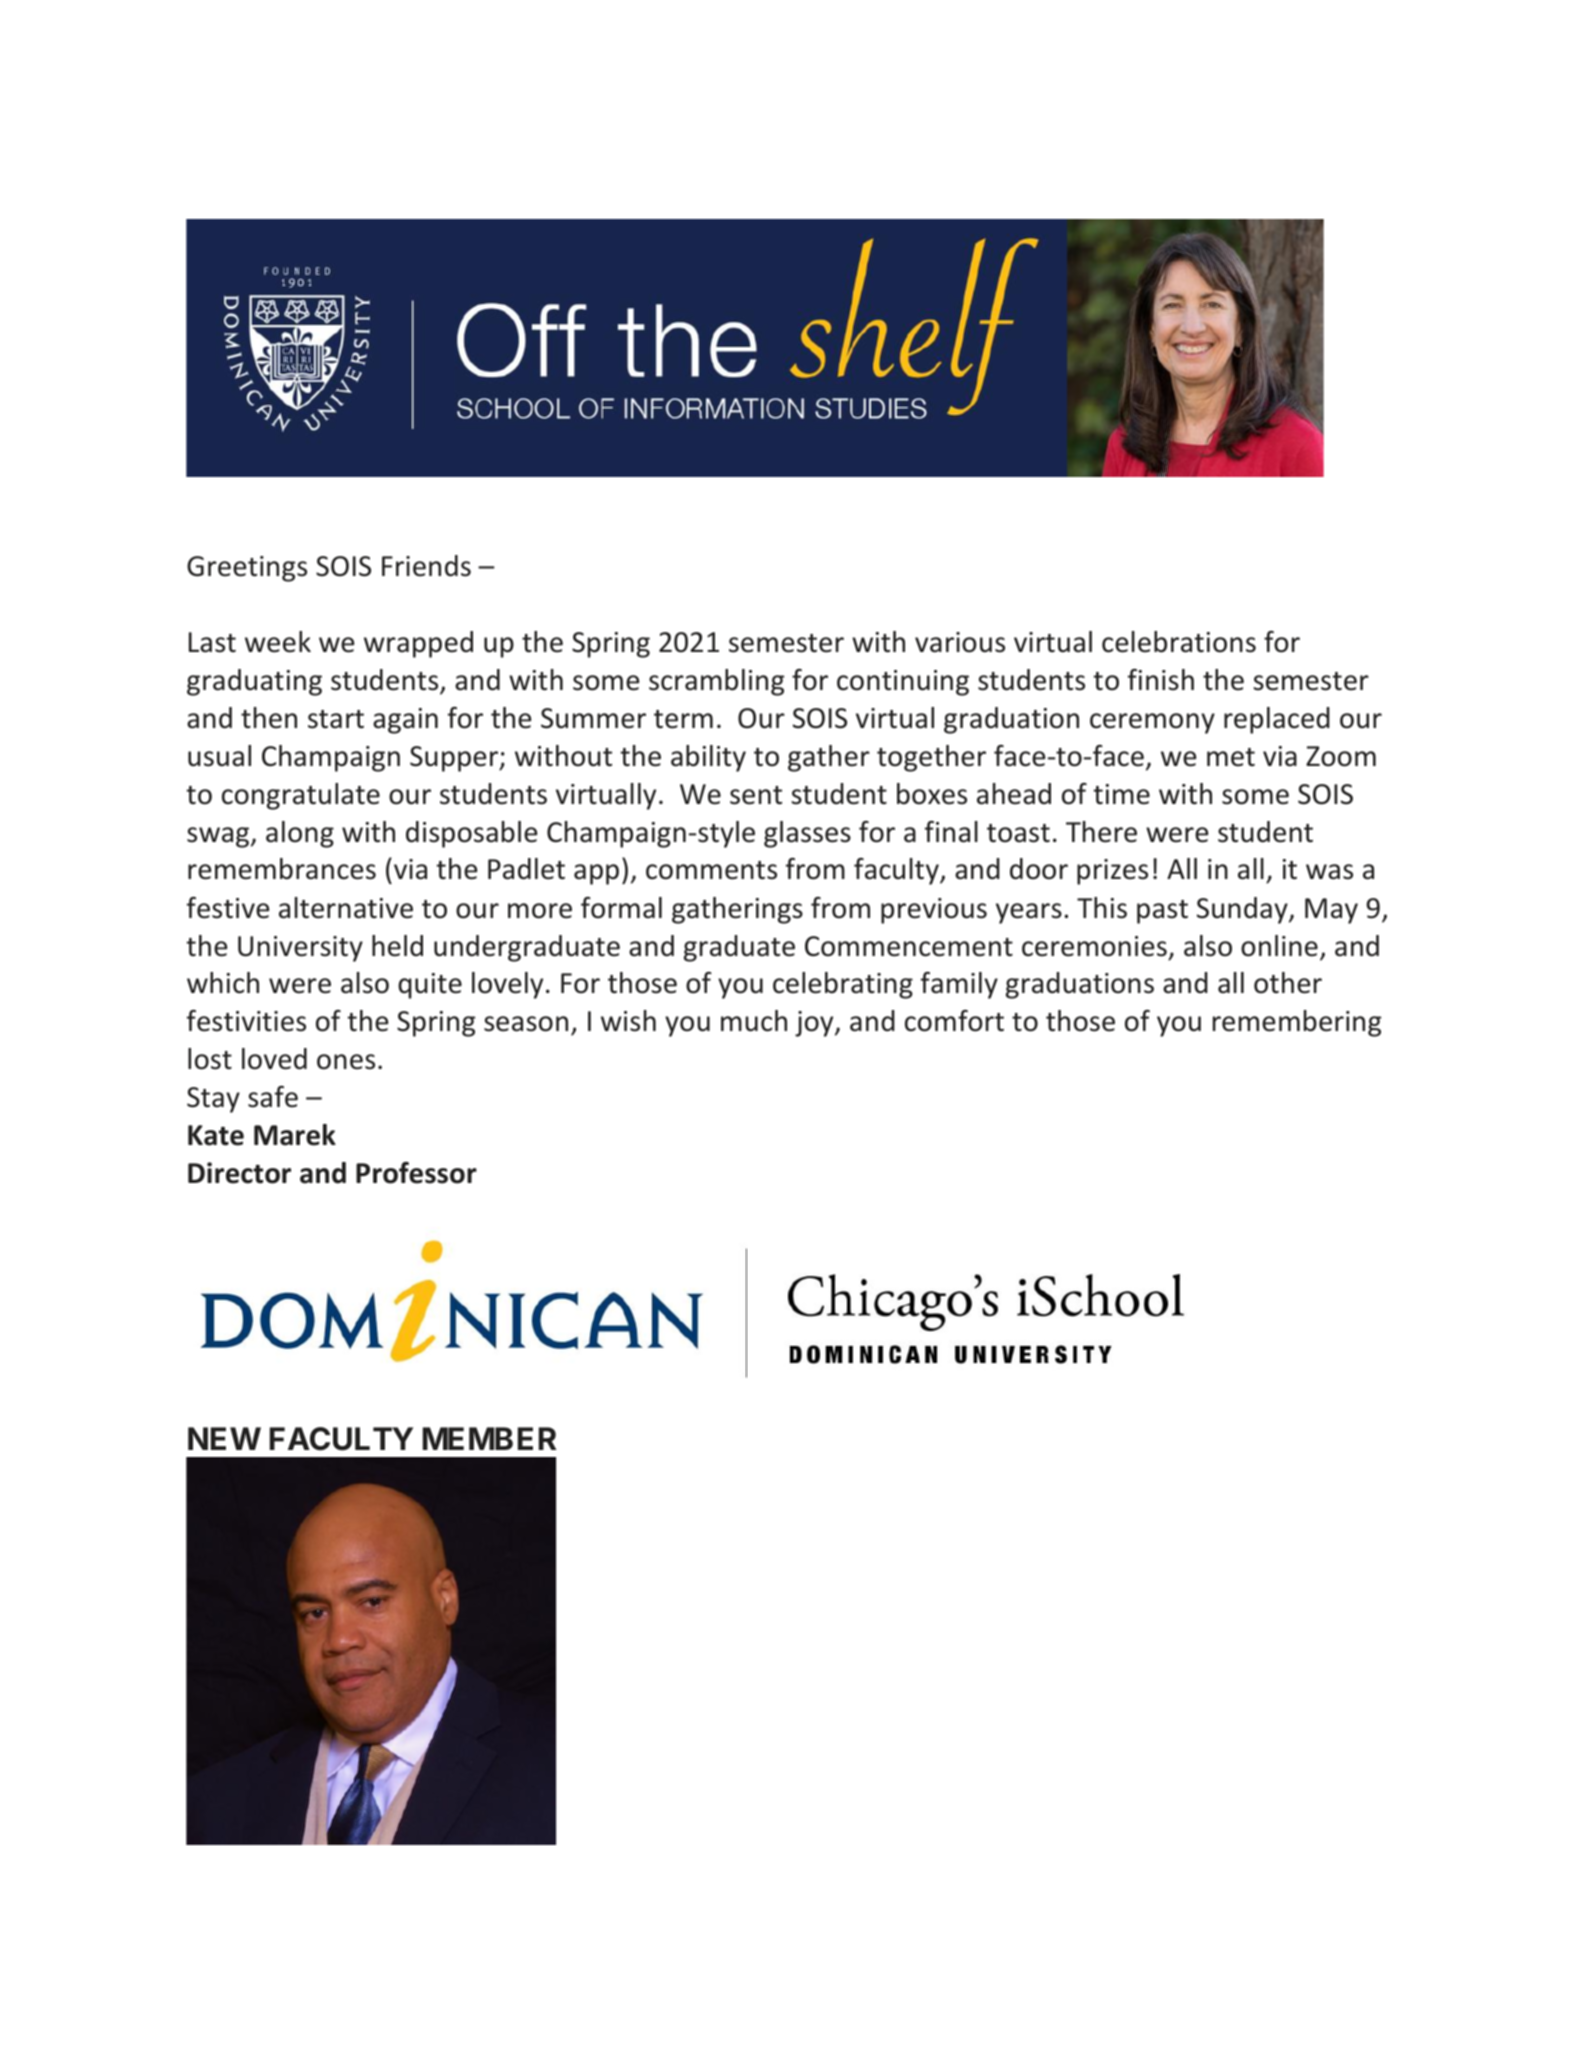 This screenshot has width=1584, height=2049. What do you see at coordinates (954, 1021) in the screenshot?
I see `comfort` at bounding box center [954, 1021].
